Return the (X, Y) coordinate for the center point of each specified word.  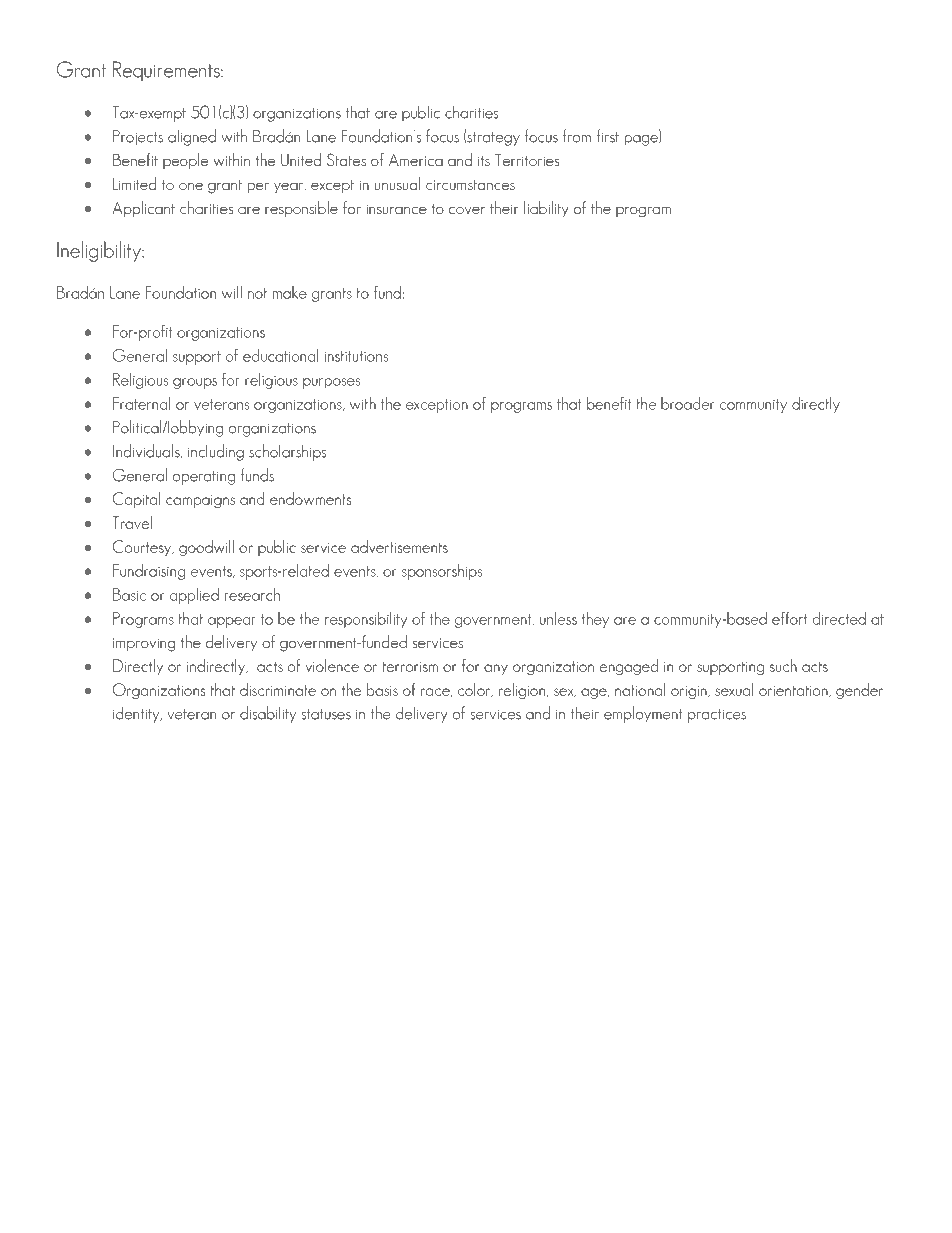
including (216, 452)
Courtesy (143, 548)
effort (789, 618)
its (484, 161)
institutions (357, 356)
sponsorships (442, 572)
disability (268, 714)
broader (687, 403)
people (185, 161)
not (257, 293)
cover (467, 210)
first (608, 136)
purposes (332, 383)
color (475, 690)
